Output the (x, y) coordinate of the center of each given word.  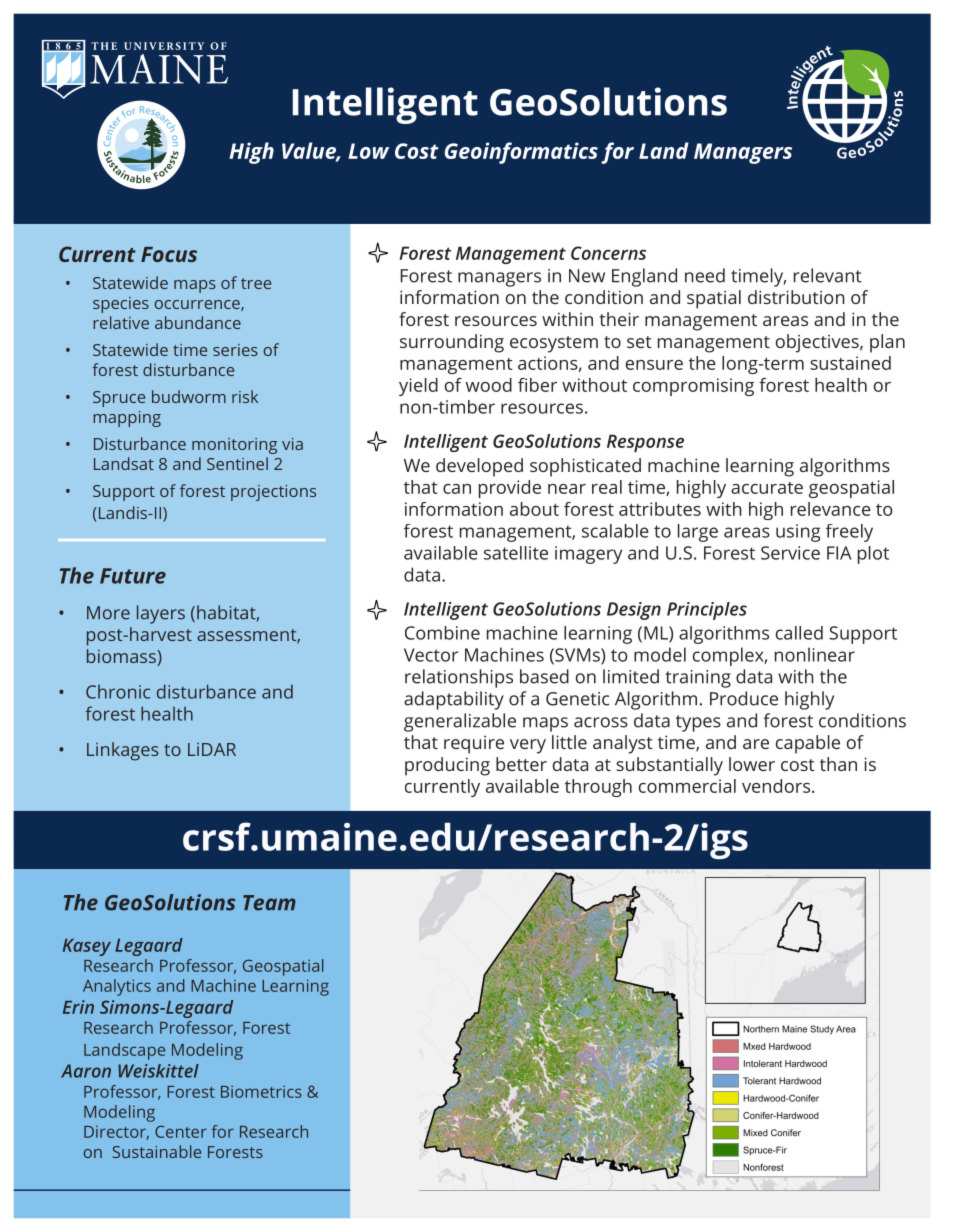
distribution (796, 297)
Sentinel (237, 463)
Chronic (118, 691)
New (587, 276)
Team (269, 903)
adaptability (454, 700)
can (457, 489)
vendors (777, 786)
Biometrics (261, 1091)
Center (181, 1131)
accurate (767, 488)
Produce (744, 698)
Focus (169, 254)
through (598, 788)
